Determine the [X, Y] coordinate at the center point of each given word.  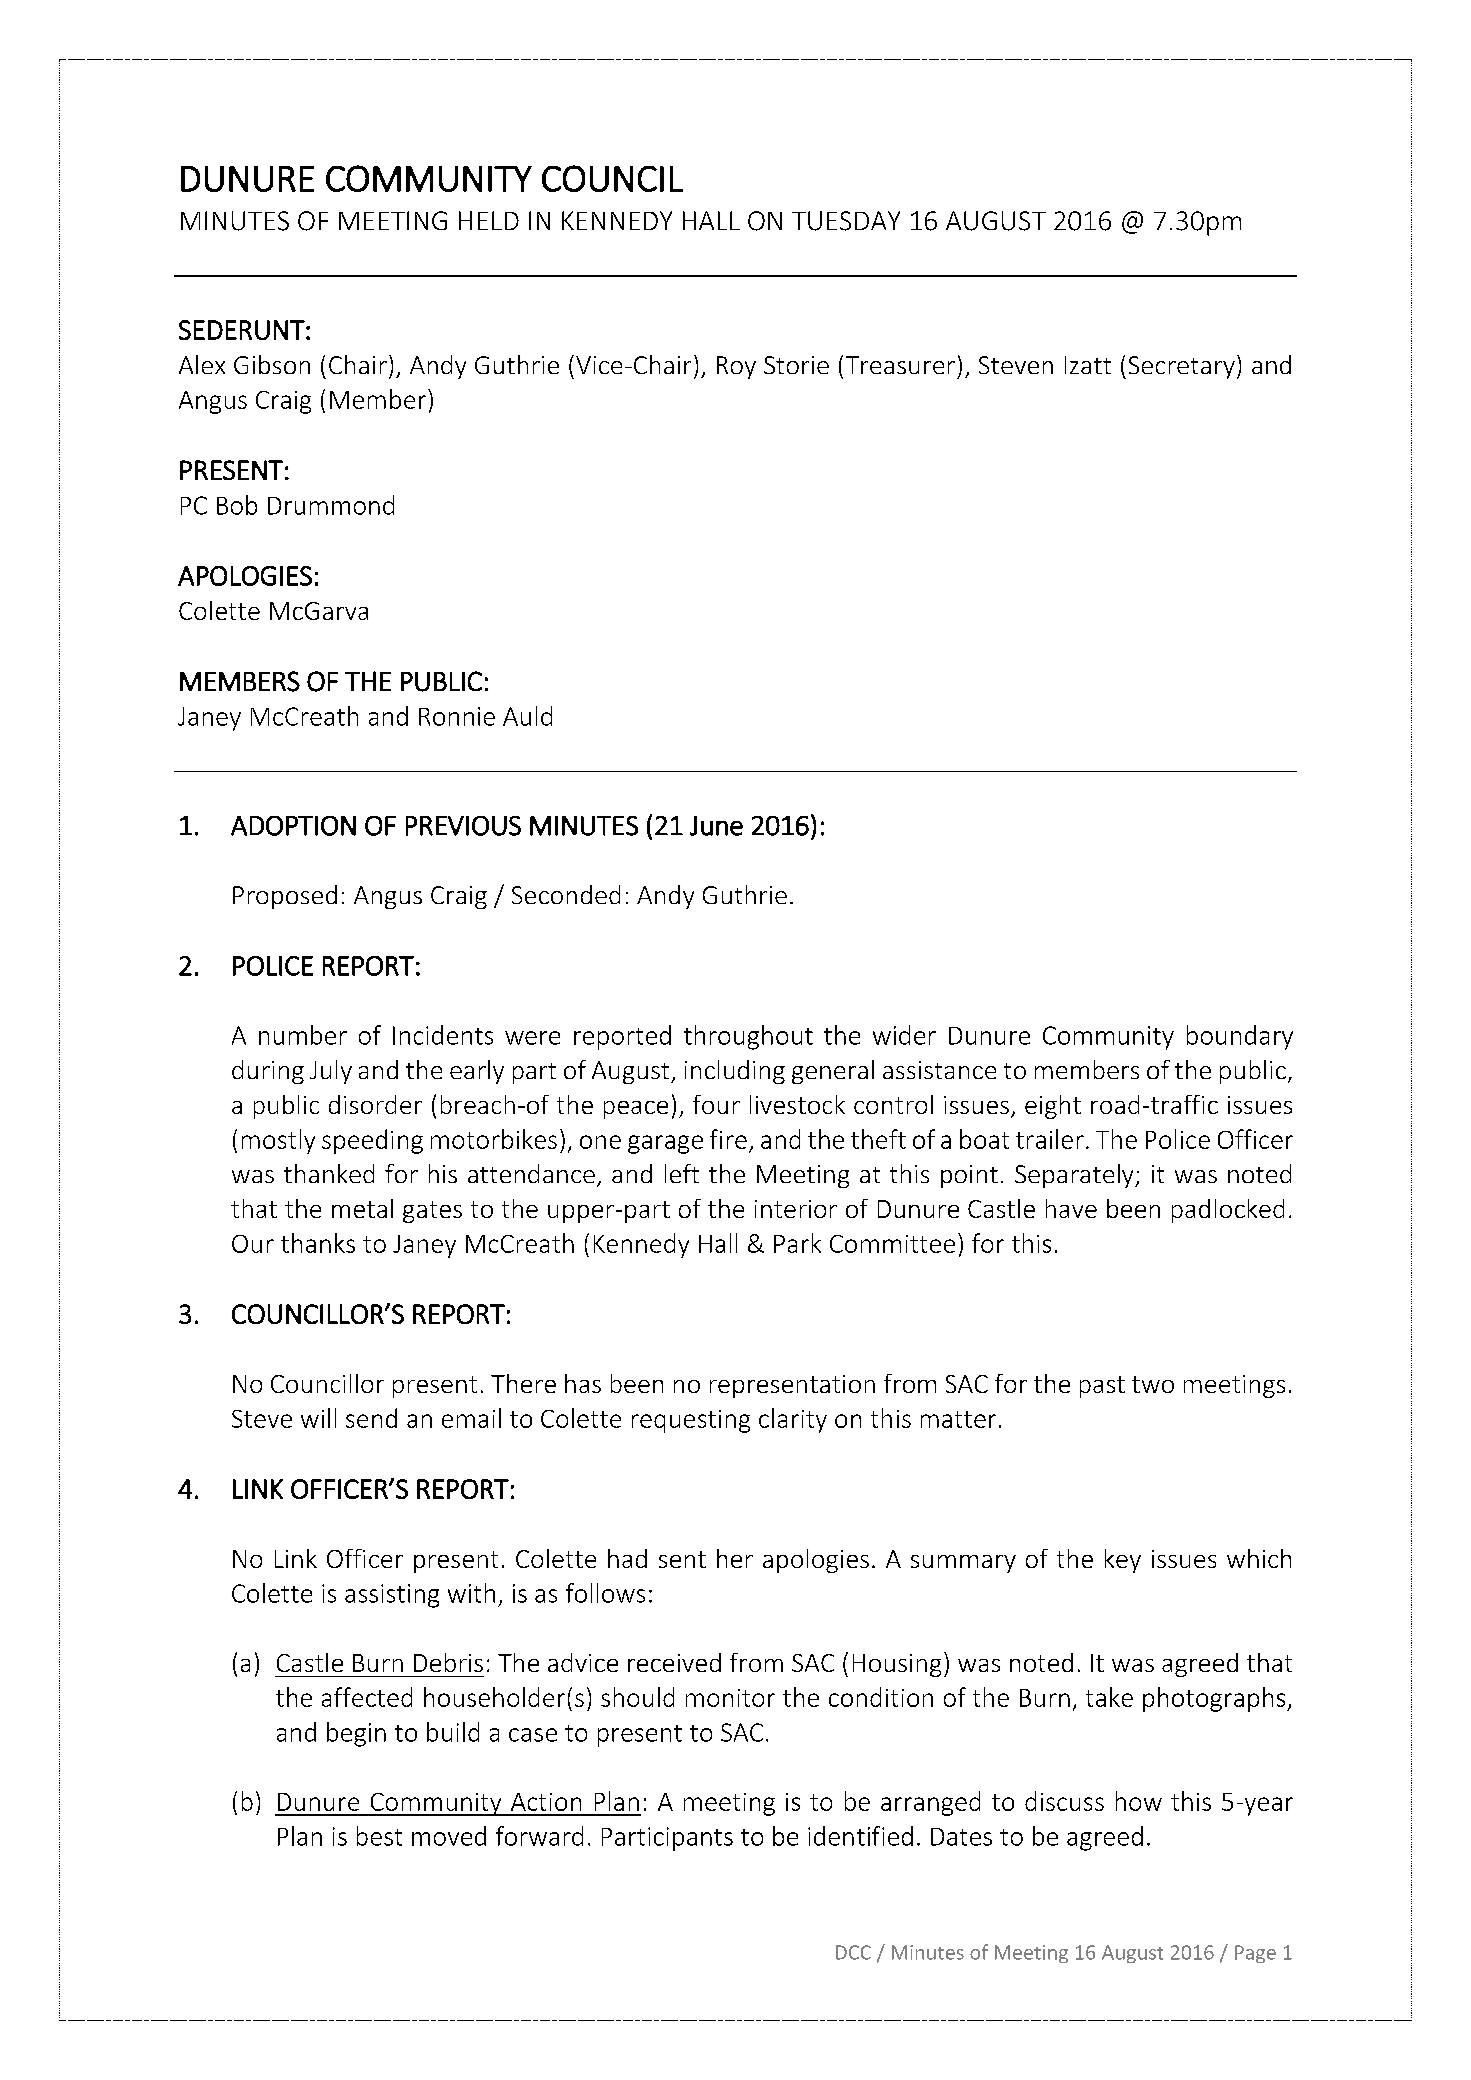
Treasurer [900, 365]
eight [1053, 1107]
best [379, 1836]
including [735, 1072]
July [331, 1072]
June [716, 826]
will [318, 1418]
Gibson [272, 364]
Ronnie [457, 716]
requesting [691, 1421]
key [1123, 1561]
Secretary [1182, 367]
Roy [736, 367]
